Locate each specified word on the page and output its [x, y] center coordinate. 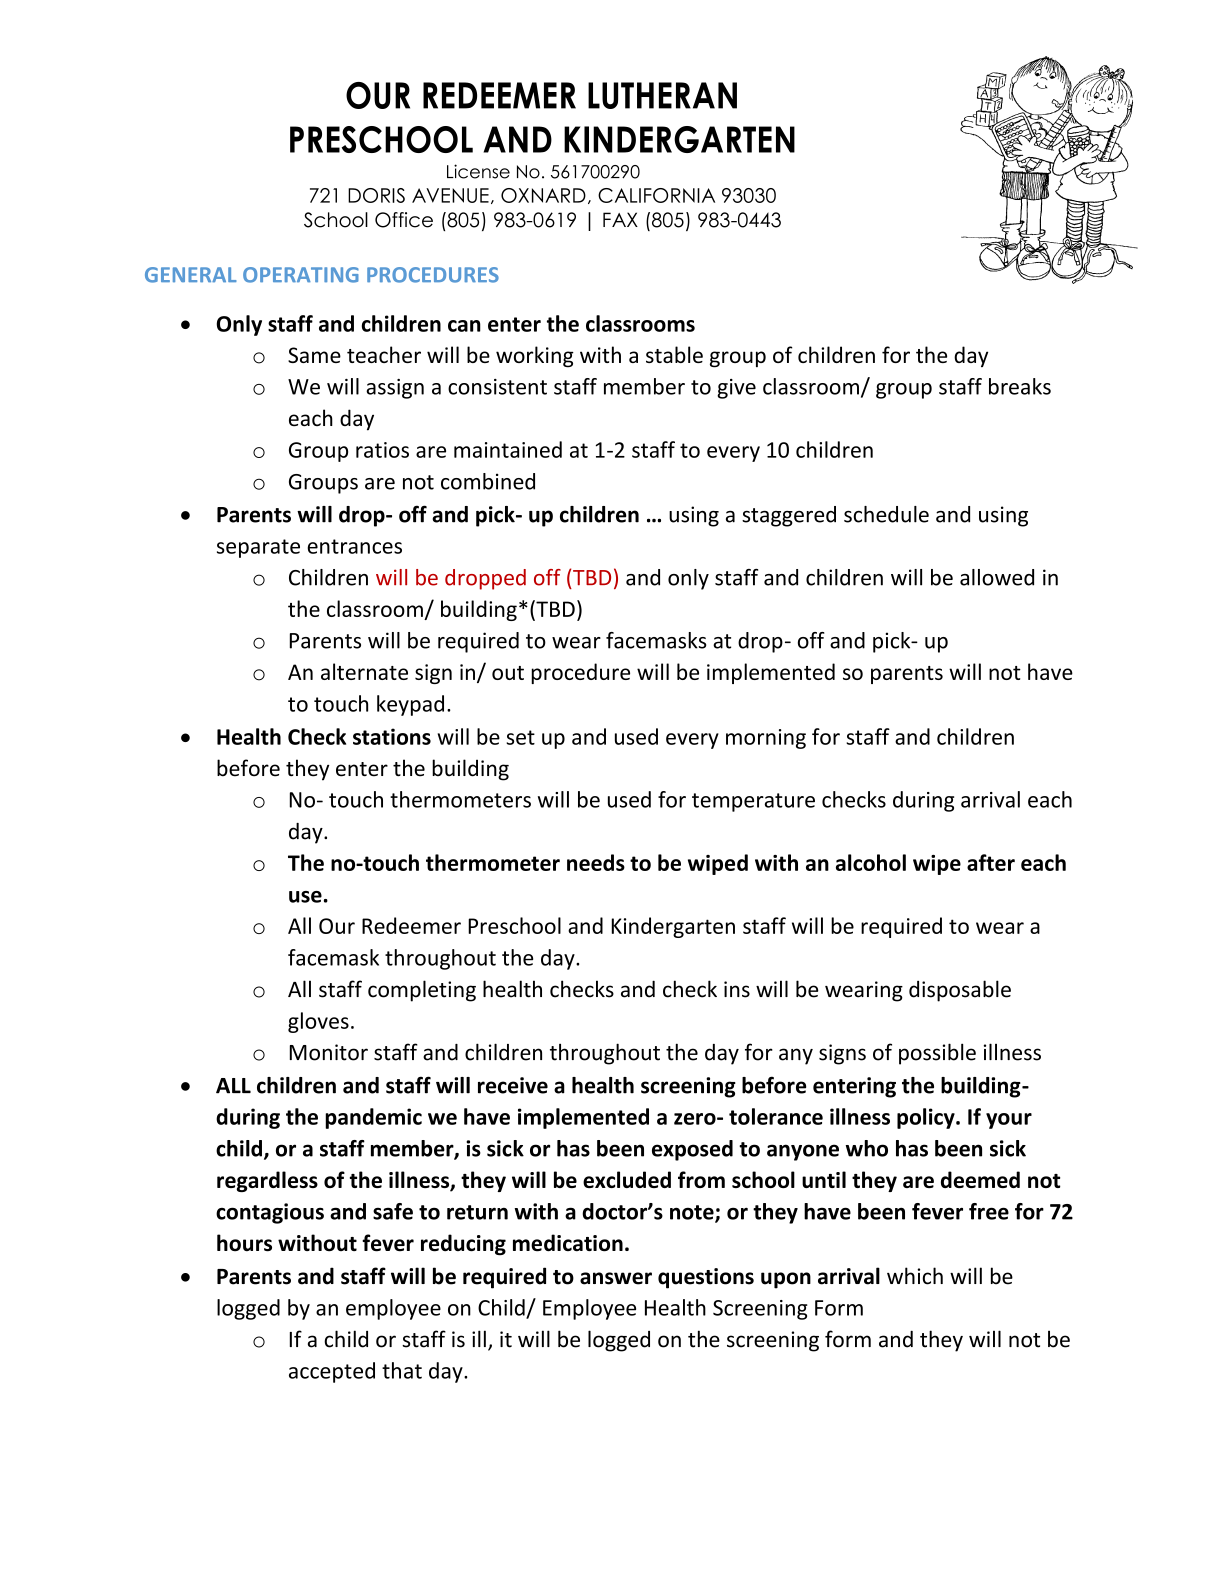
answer [616, 1278]
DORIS [376, 195]
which [915, 1276]
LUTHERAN [662, 95]
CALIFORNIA [656, 195]
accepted [332, 1372]
